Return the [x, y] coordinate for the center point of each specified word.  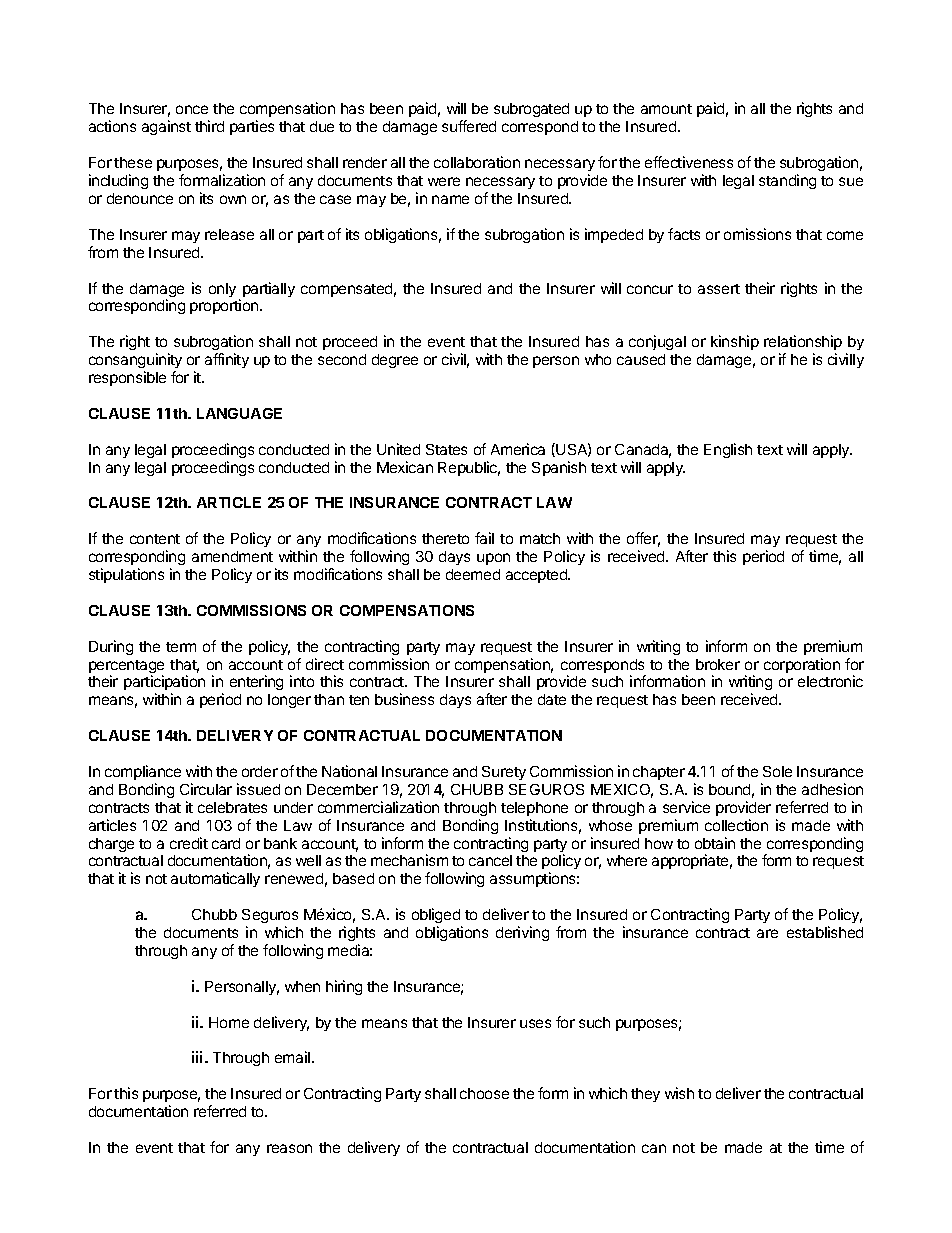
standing [787, 181]
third [209, 126]
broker [718, 664]
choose [484, 1093]
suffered [469, 126]
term [181, 647]
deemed [473, 574]
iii [199, 1057]
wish [679, 1093]
